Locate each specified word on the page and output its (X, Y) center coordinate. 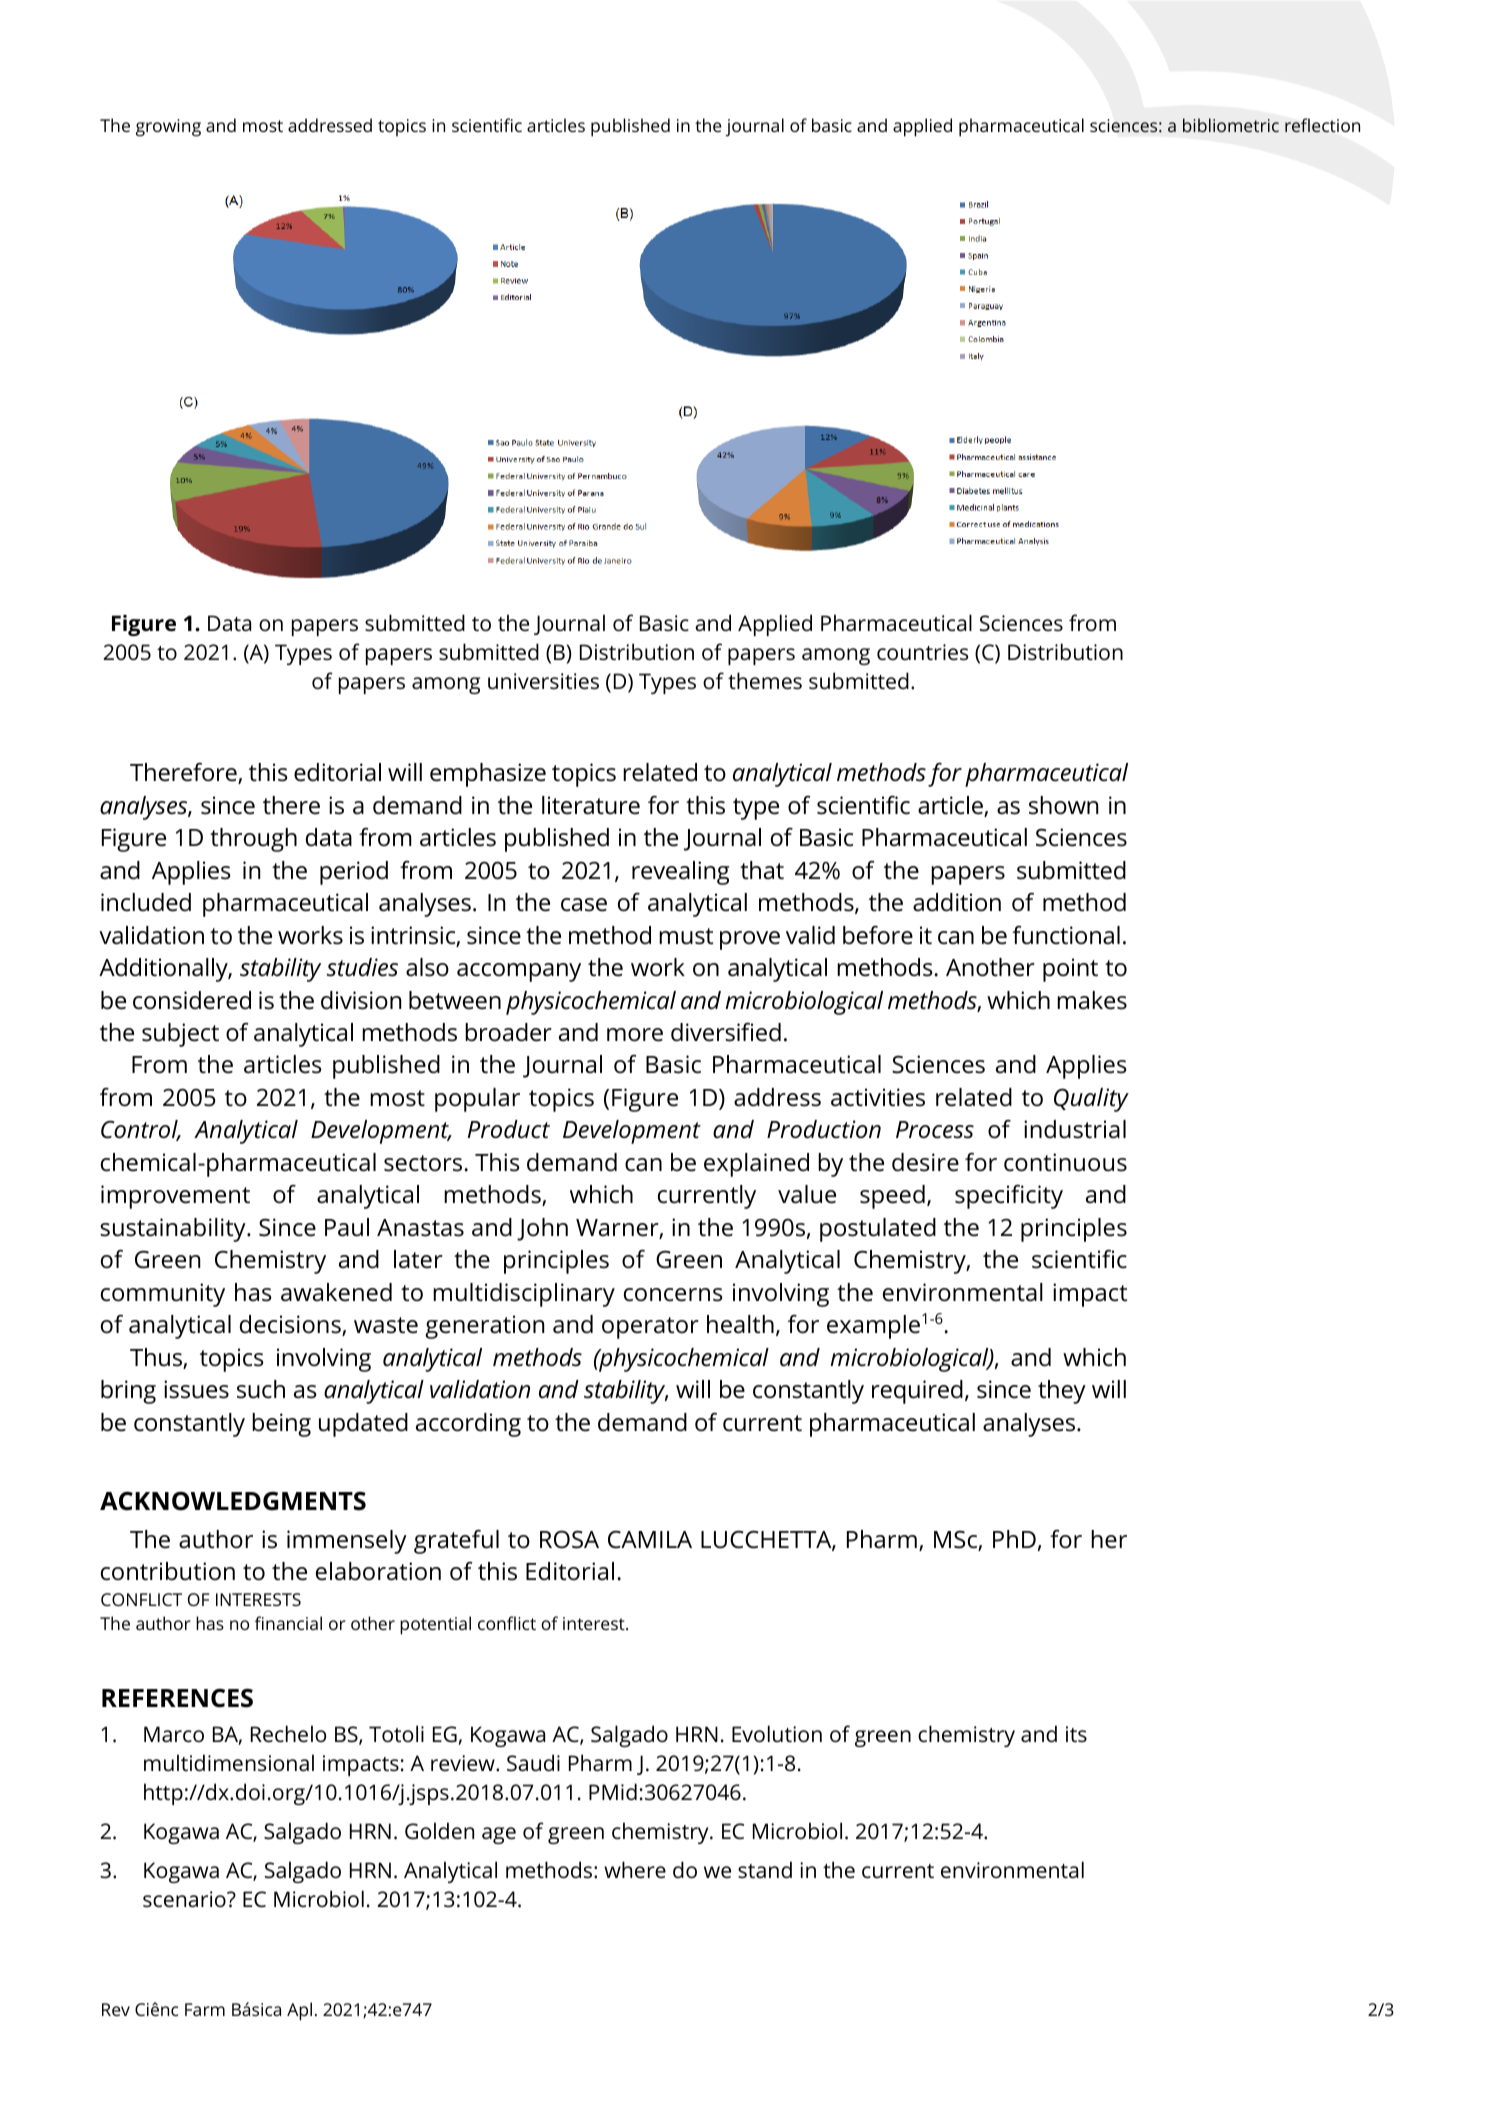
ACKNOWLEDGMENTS (233, 1501)
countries (922, 652)
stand (765, 1869)
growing (168, 128)
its (1076, 1734)
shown (1063, 805)
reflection (1322, 125)
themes (765, 680)
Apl (299, 2011)
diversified (726, 1032)
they (1062, 1392)
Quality (1091, 1100)
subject (180, 1035)
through (253, 840)
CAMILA (650, 1540)
